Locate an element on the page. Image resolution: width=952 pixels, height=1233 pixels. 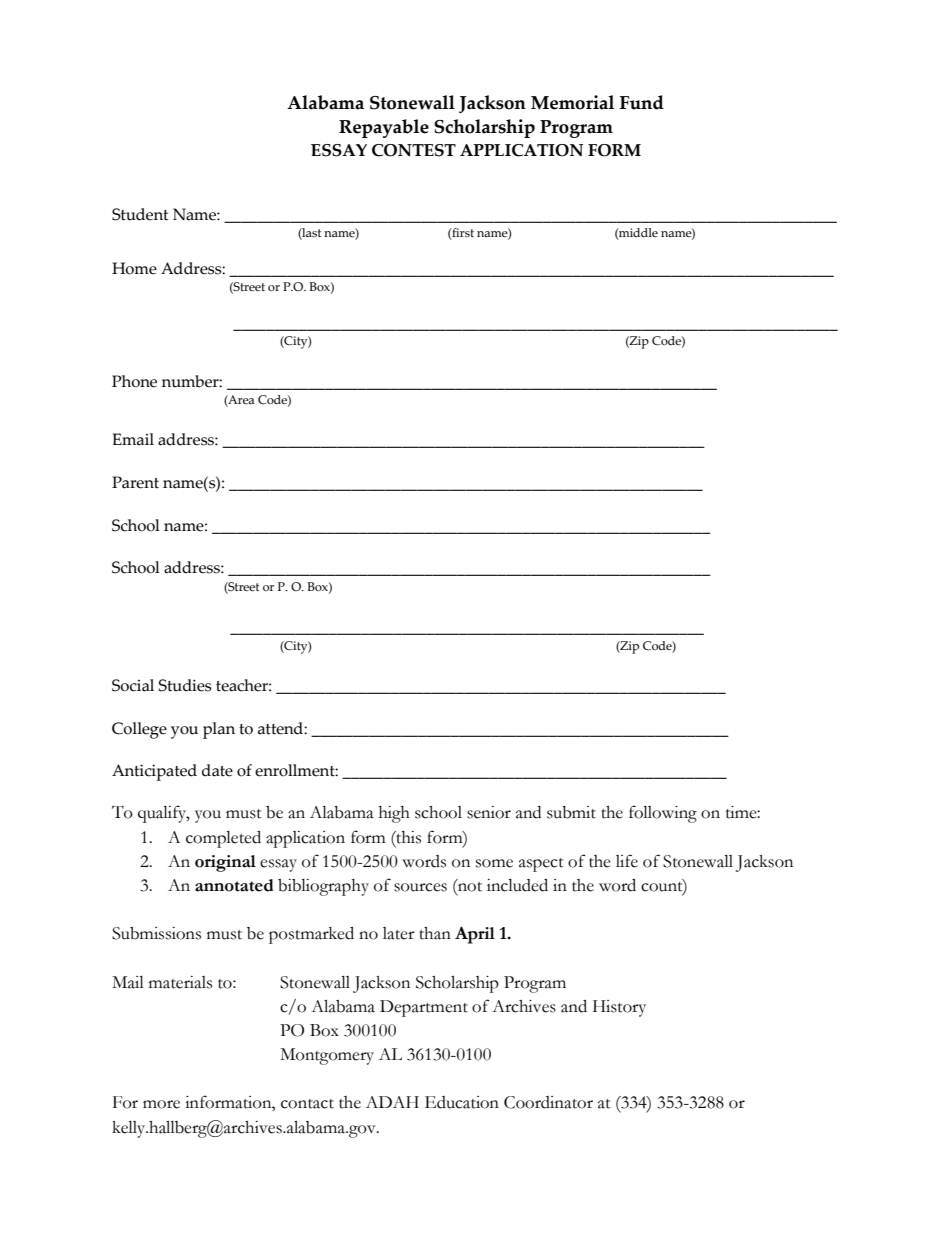
Phone is located at coordinates (134, 381).
